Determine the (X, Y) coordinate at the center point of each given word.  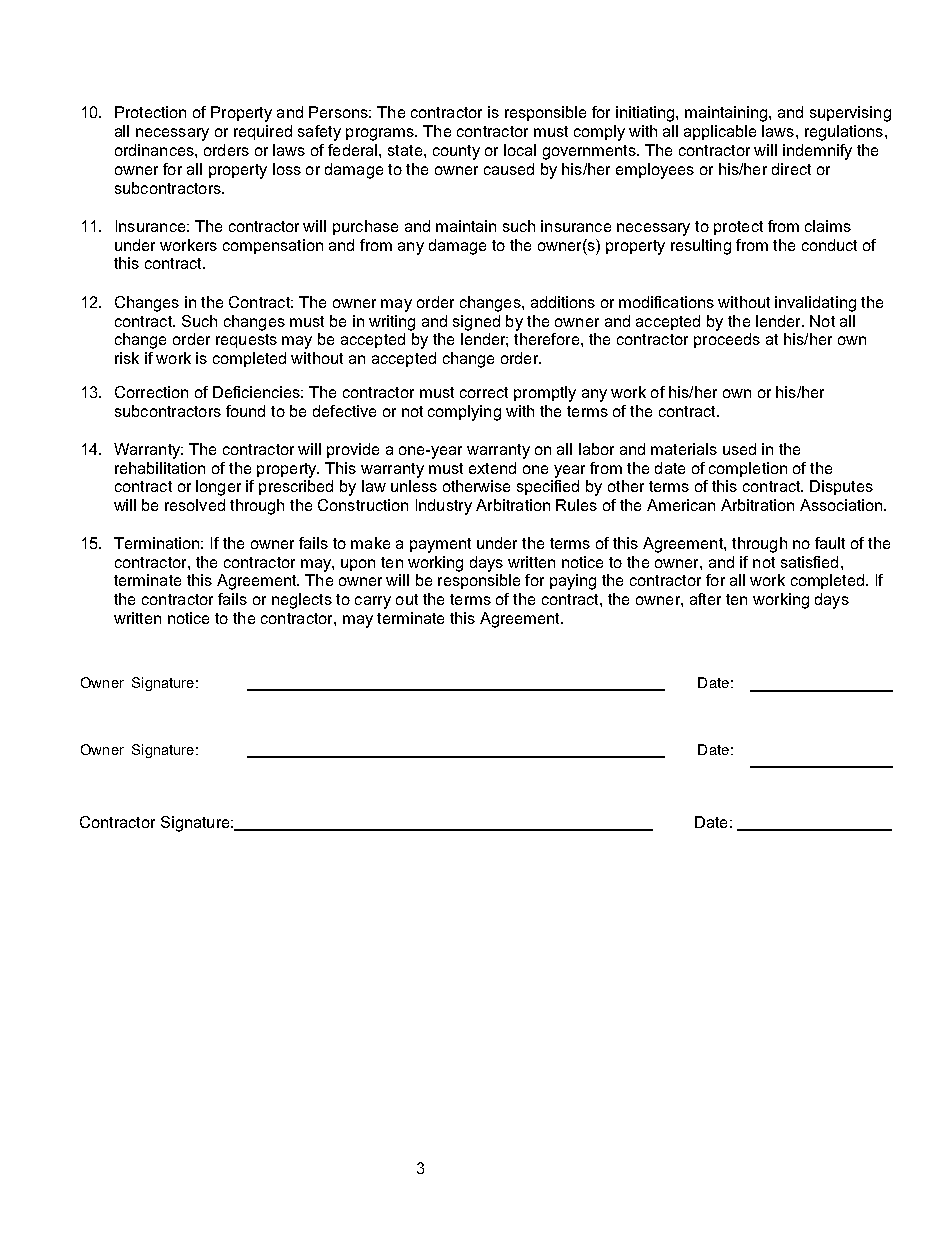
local (520, 150)
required (263, 132)
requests (246, 341)
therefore (546, 339)
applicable (720, 132)
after (705, 599)
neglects (302, 601)
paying (573, 582)
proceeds (727, 340)
